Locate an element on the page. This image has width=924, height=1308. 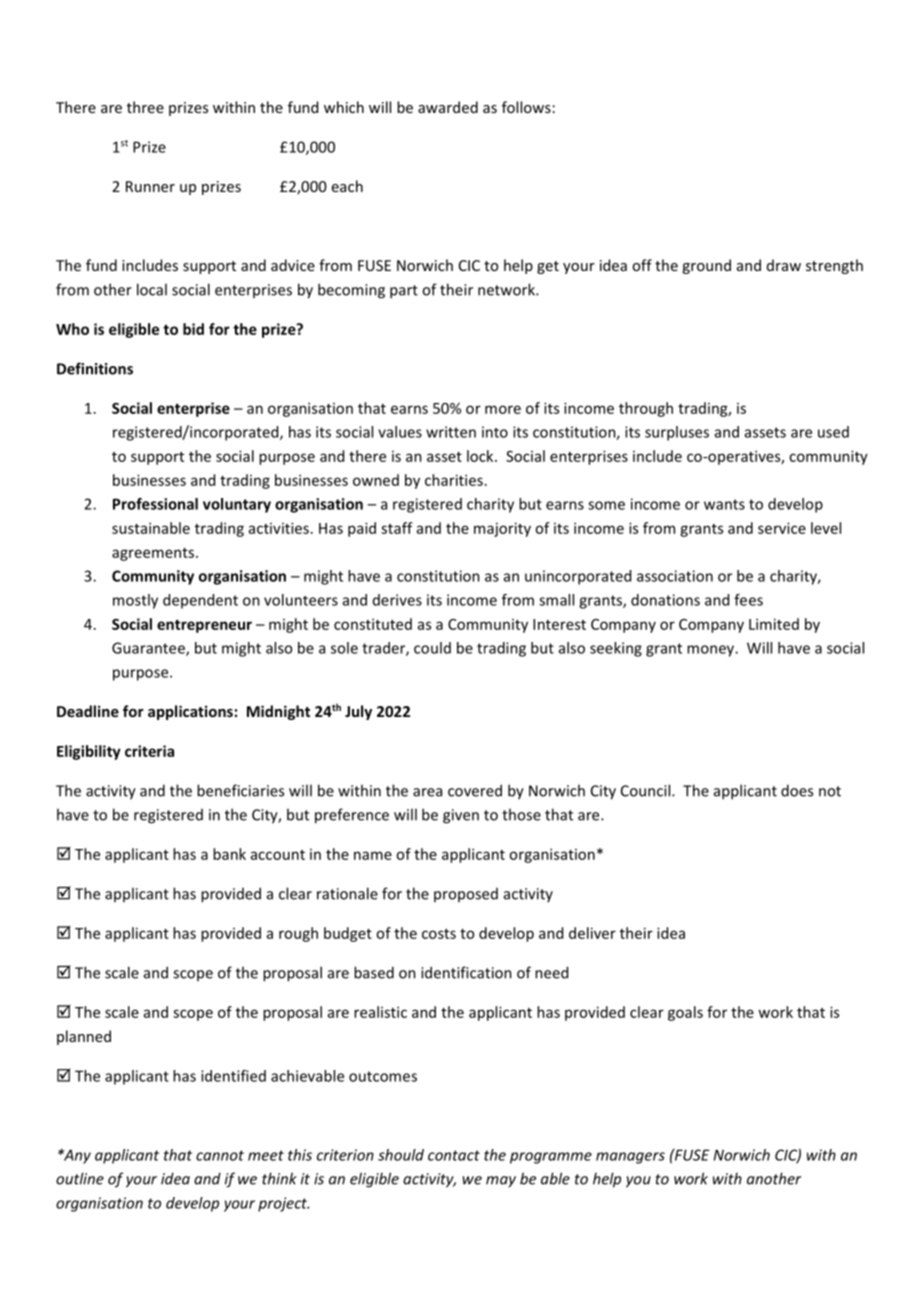
agreements is located at coordinates (153, 554).
